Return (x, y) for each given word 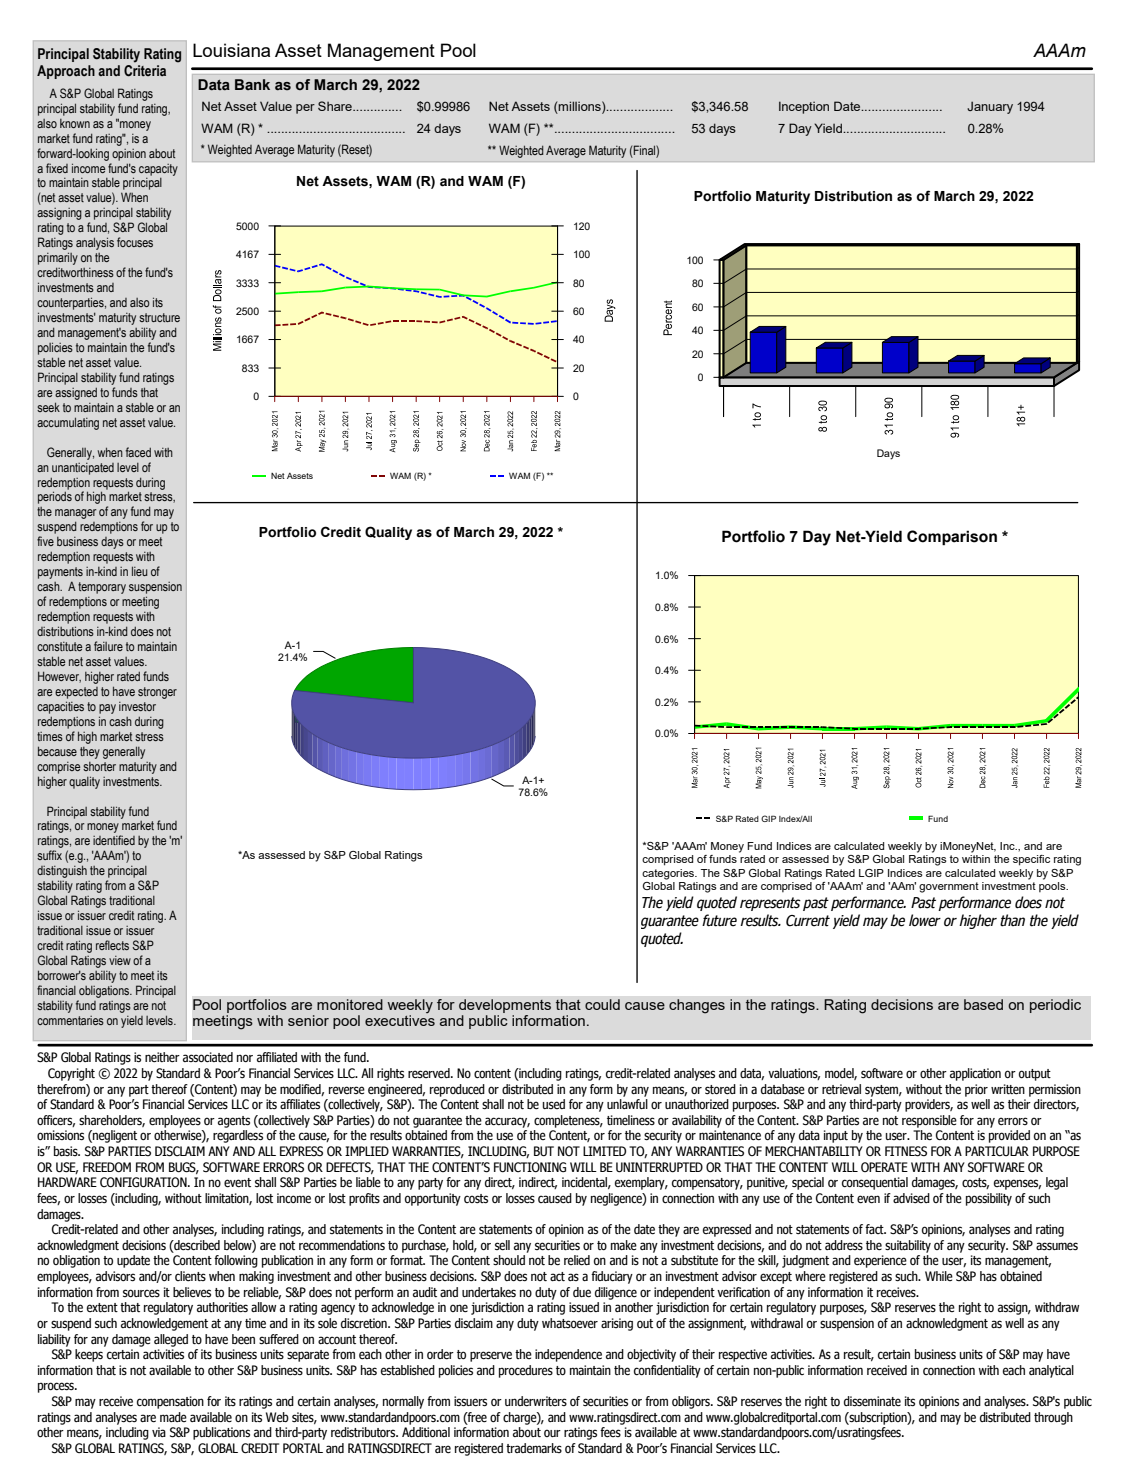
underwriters (536, 1401)
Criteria (145, 71)
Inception (804, 107)
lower (925, 920)
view (120, 960)
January (990, 107)
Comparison (952, 538)
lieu (140, 571)
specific (1031, 860)
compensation (170, 1402)
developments (505, 1006)
